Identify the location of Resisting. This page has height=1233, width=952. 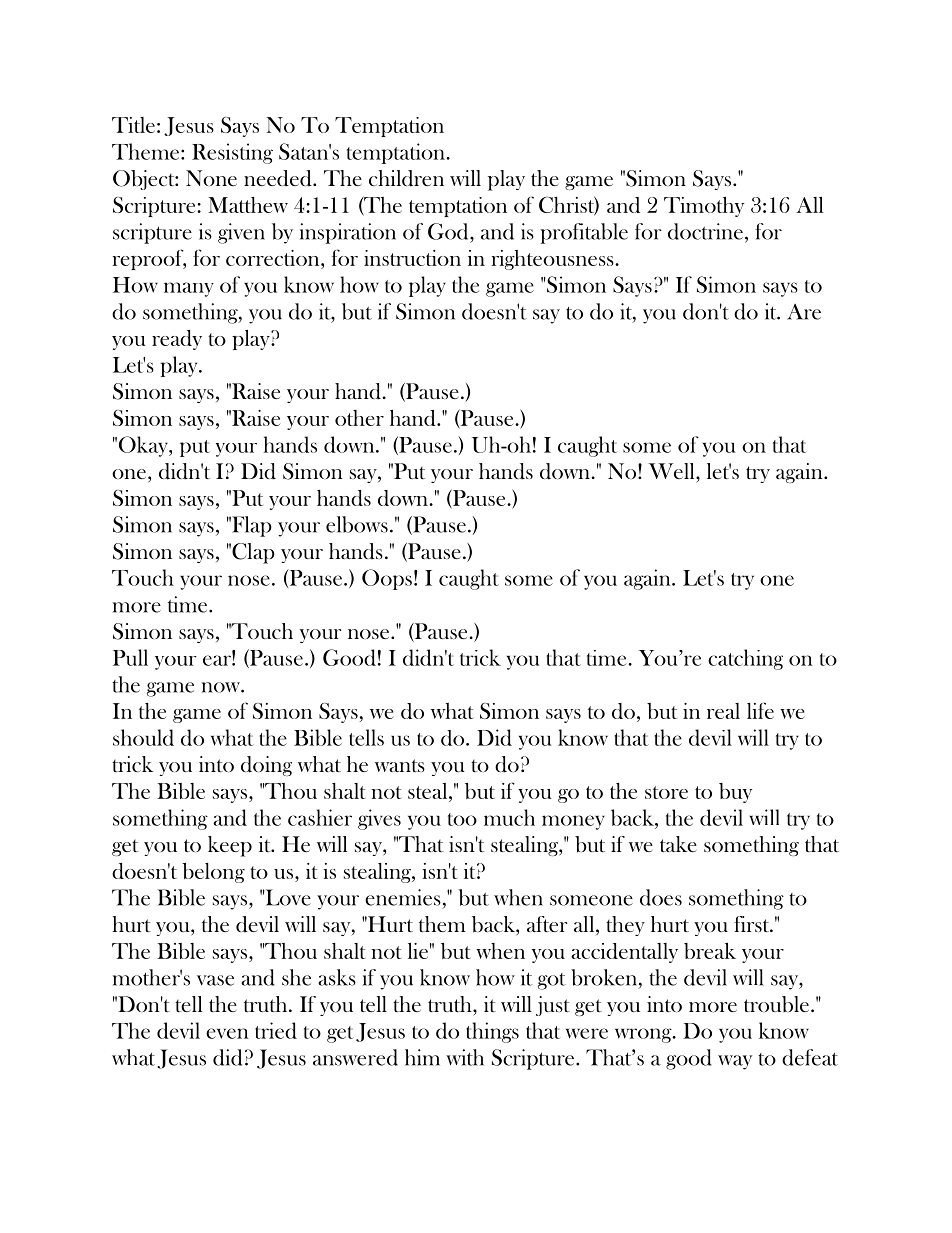
(232, 153).
